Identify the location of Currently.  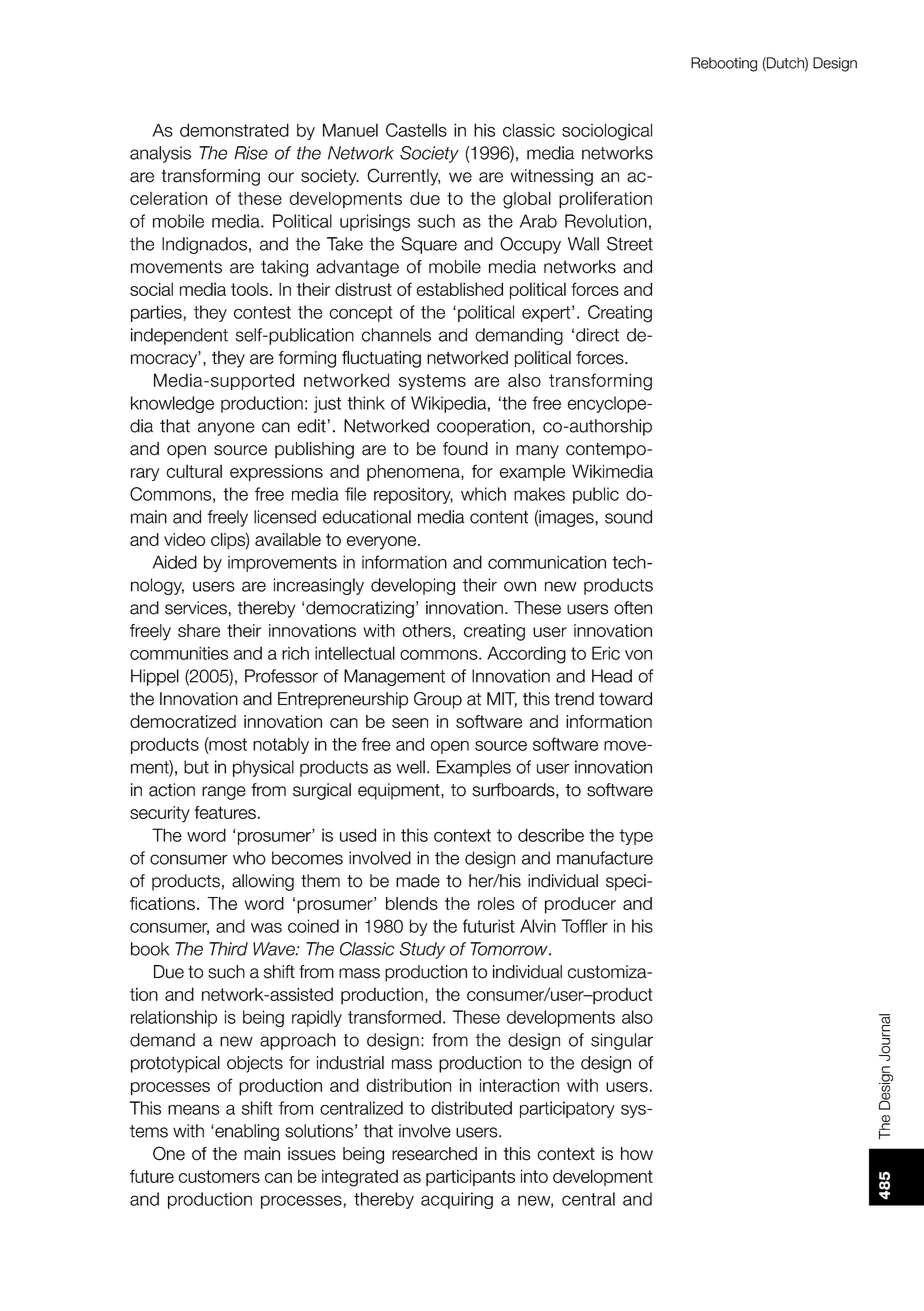
(403, 177).
